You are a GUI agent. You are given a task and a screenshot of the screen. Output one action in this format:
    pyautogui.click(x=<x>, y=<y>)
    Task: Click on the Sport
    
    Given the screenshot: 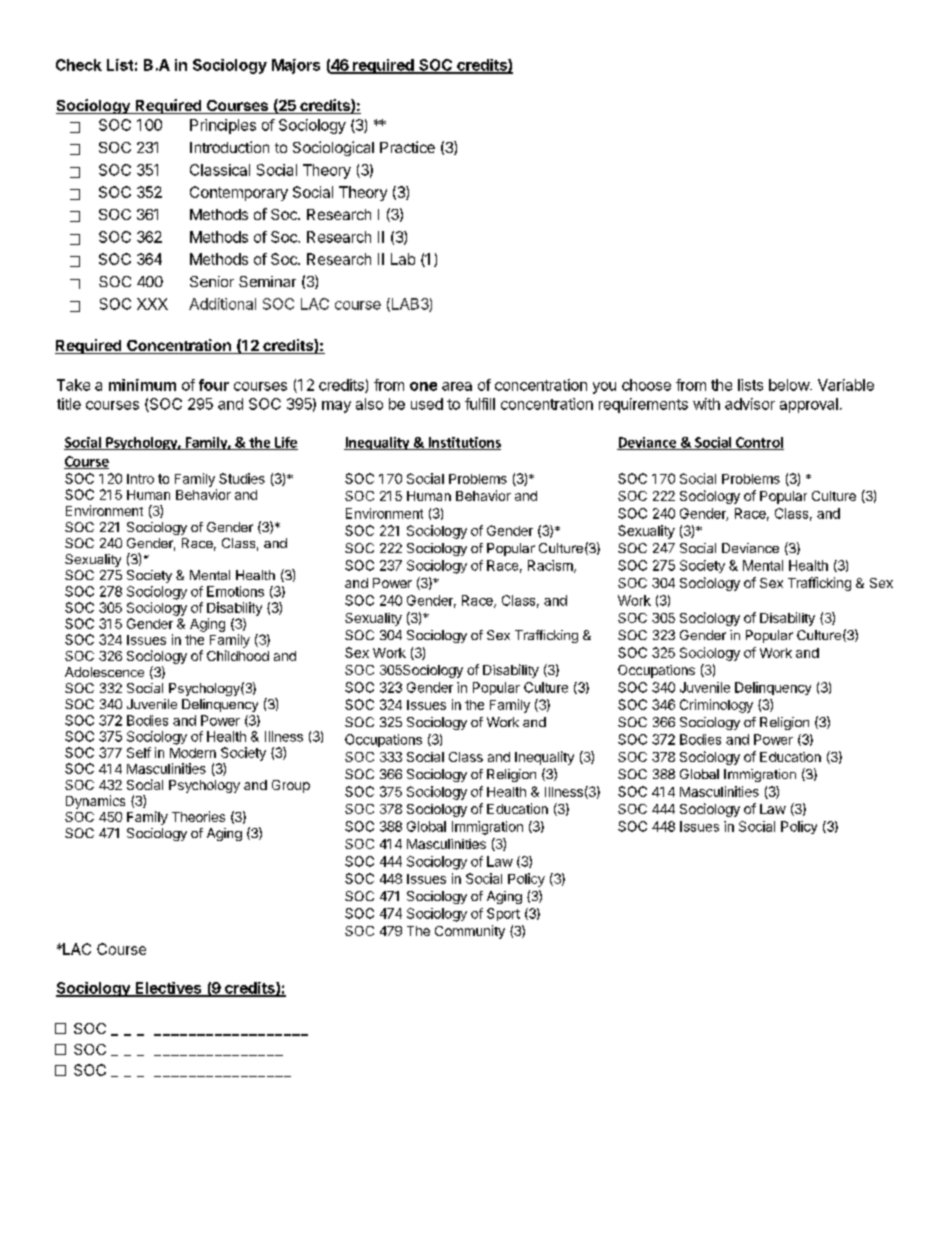 What is the action you would take?
    pyautogui.click(x=503, y=914)
